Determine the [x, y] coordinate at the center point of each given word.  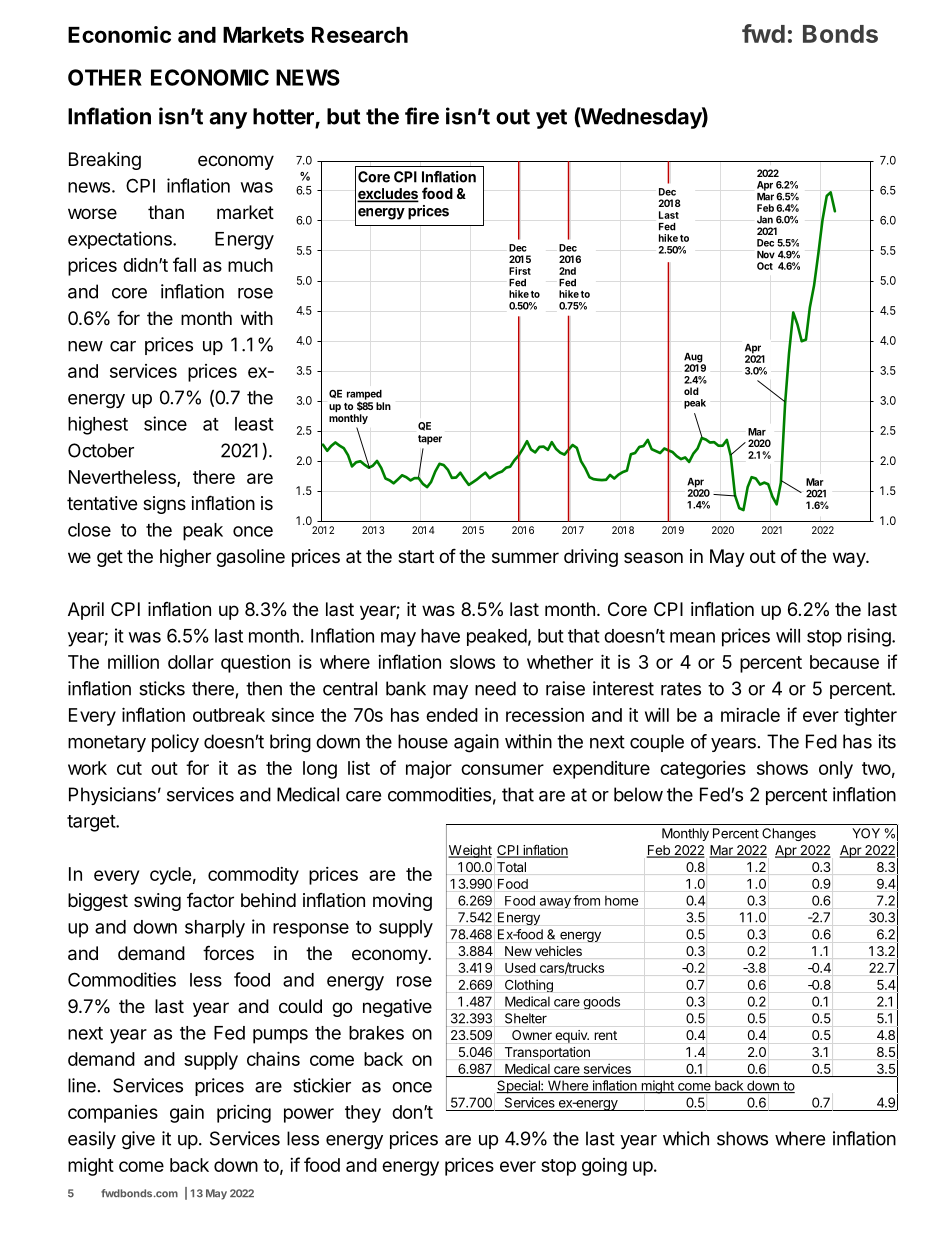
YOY [866, 833]
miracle [750, 715]
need [495, 688]
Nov [766, 255]
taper [430, 440]
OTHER [105, 77]
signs [164, 505]
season [653, 558]
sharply [215, 929]
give [138, 1140]
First [520, 271]
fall [184, 264]
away [555, 903]
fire [422, 116]
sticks [162, 688]
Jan [765, 220]
